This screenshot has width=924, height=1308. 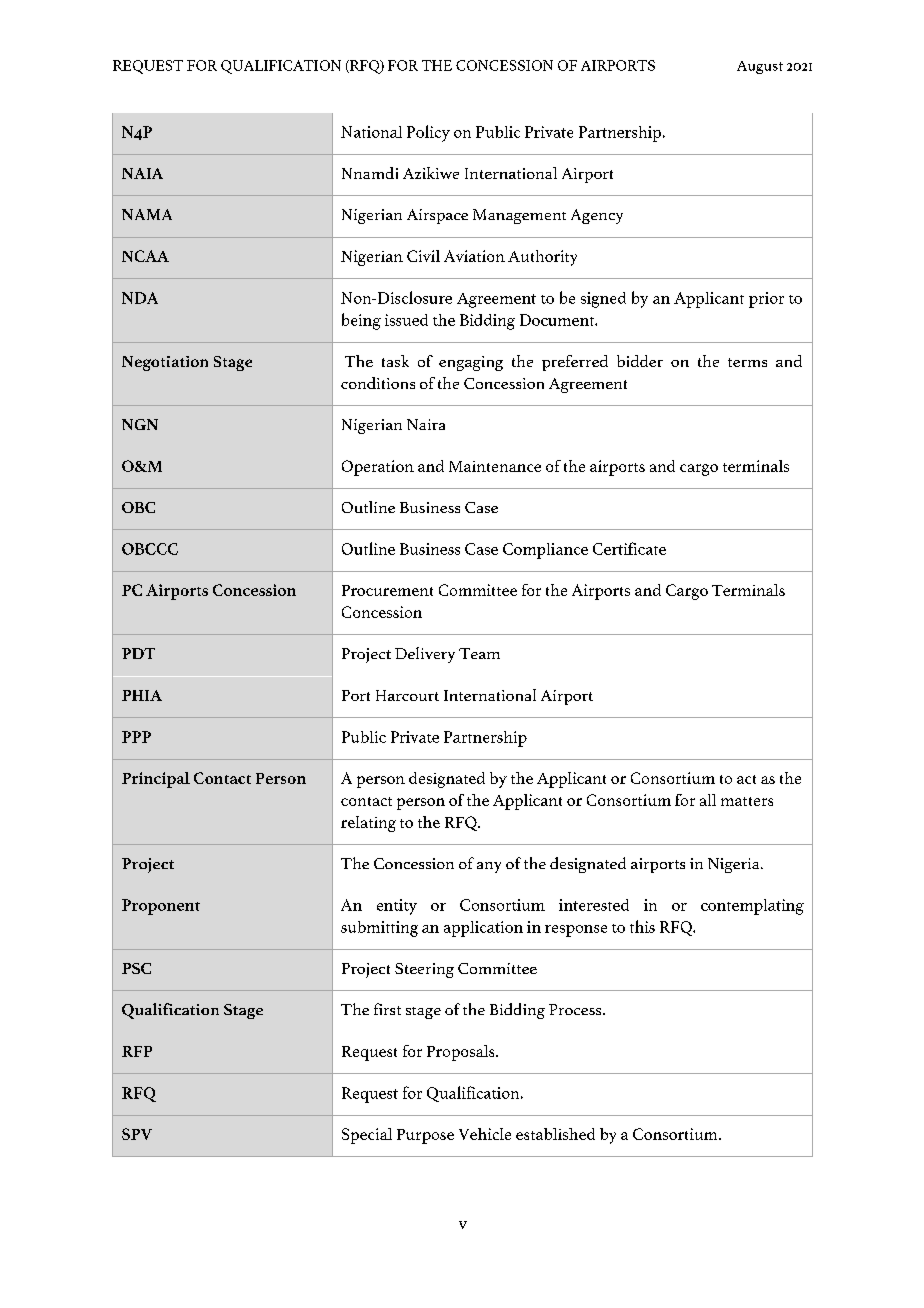 What do you see at coordinates (137, 1051) in the screenshot?
I see `RFP` at bounding box center [137, 1051].
